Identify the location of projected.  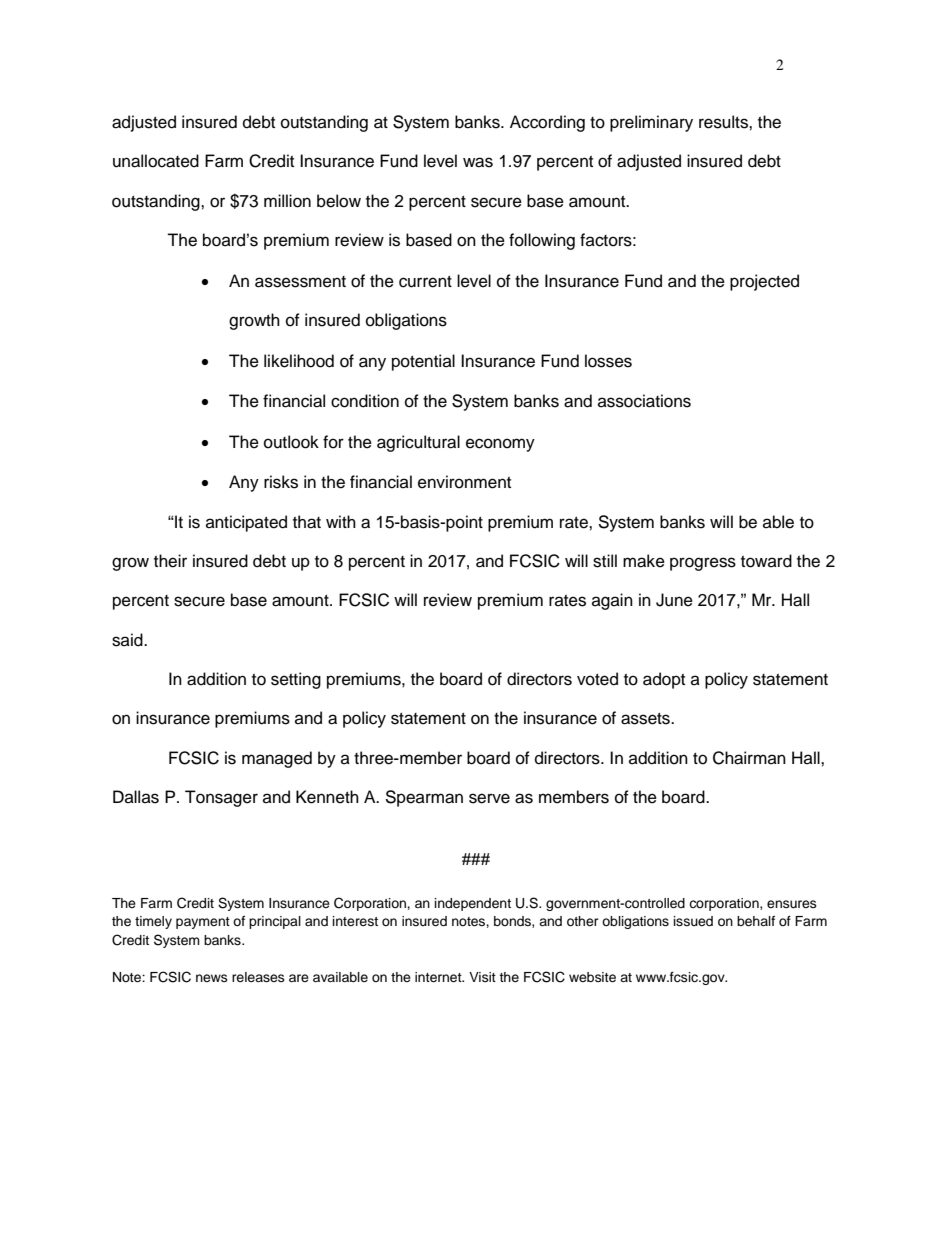
(764, 282).
